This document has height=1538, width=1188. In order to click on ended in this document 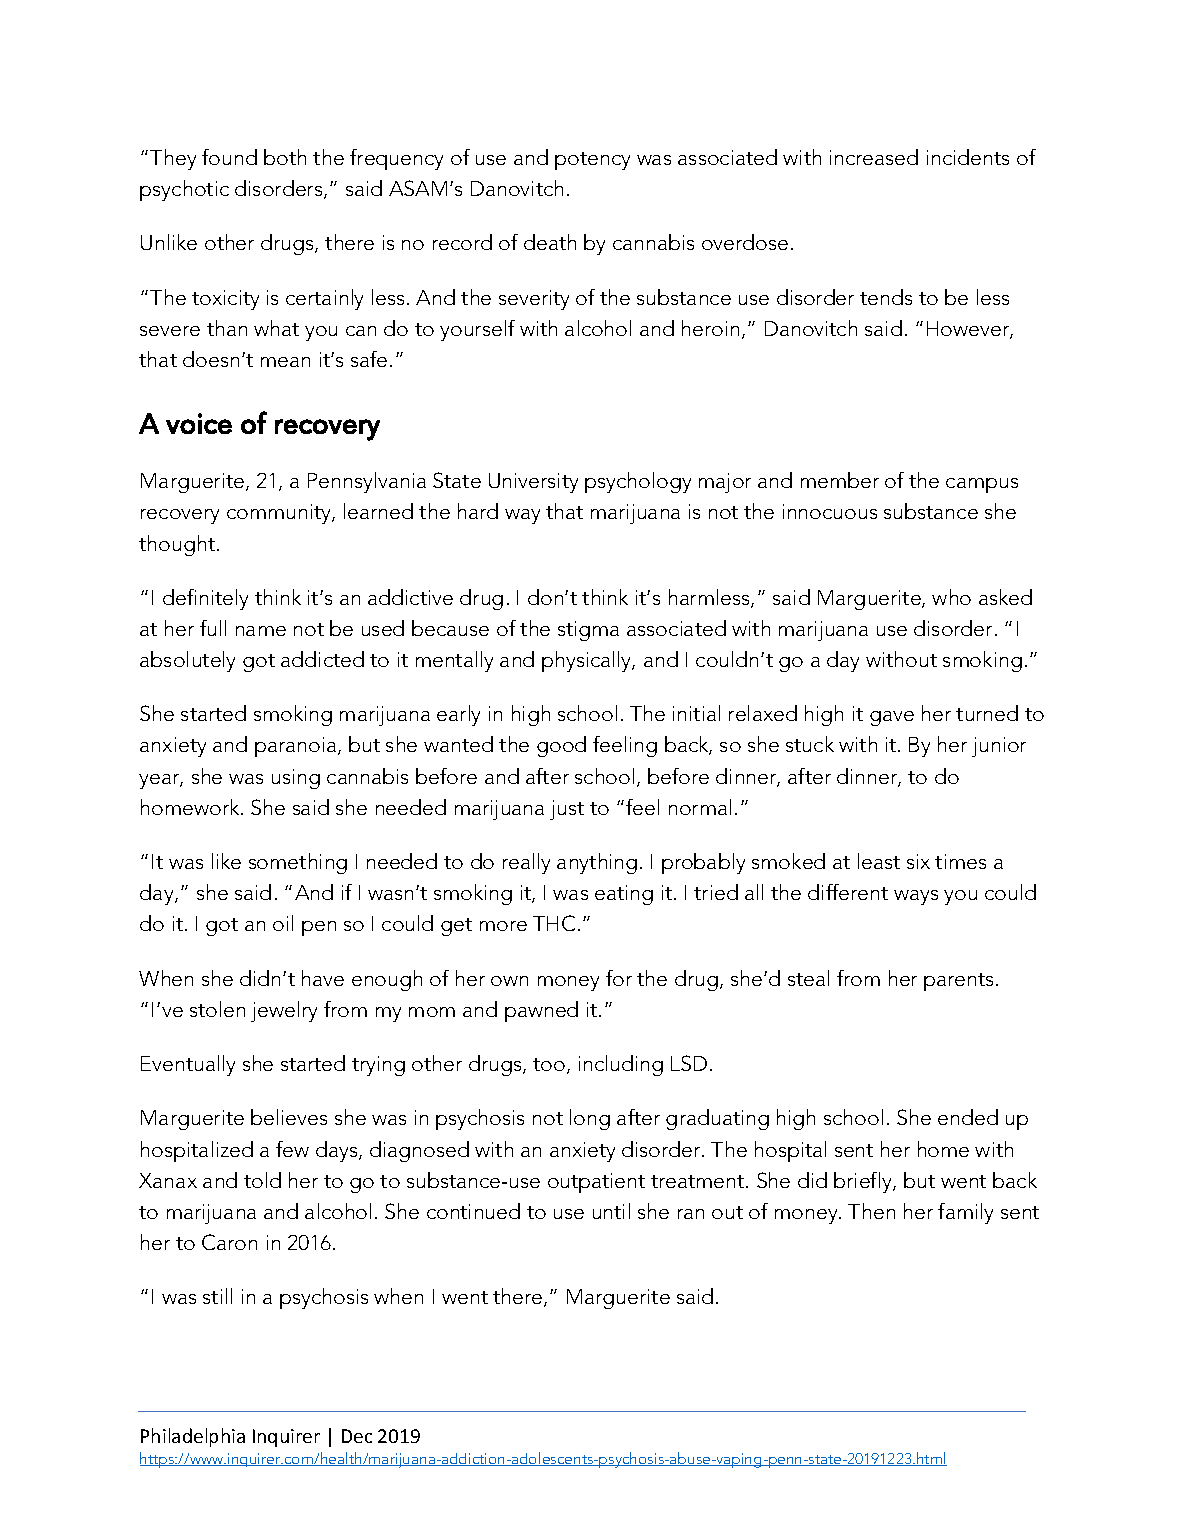, I will do `click(968, 1117)`.
